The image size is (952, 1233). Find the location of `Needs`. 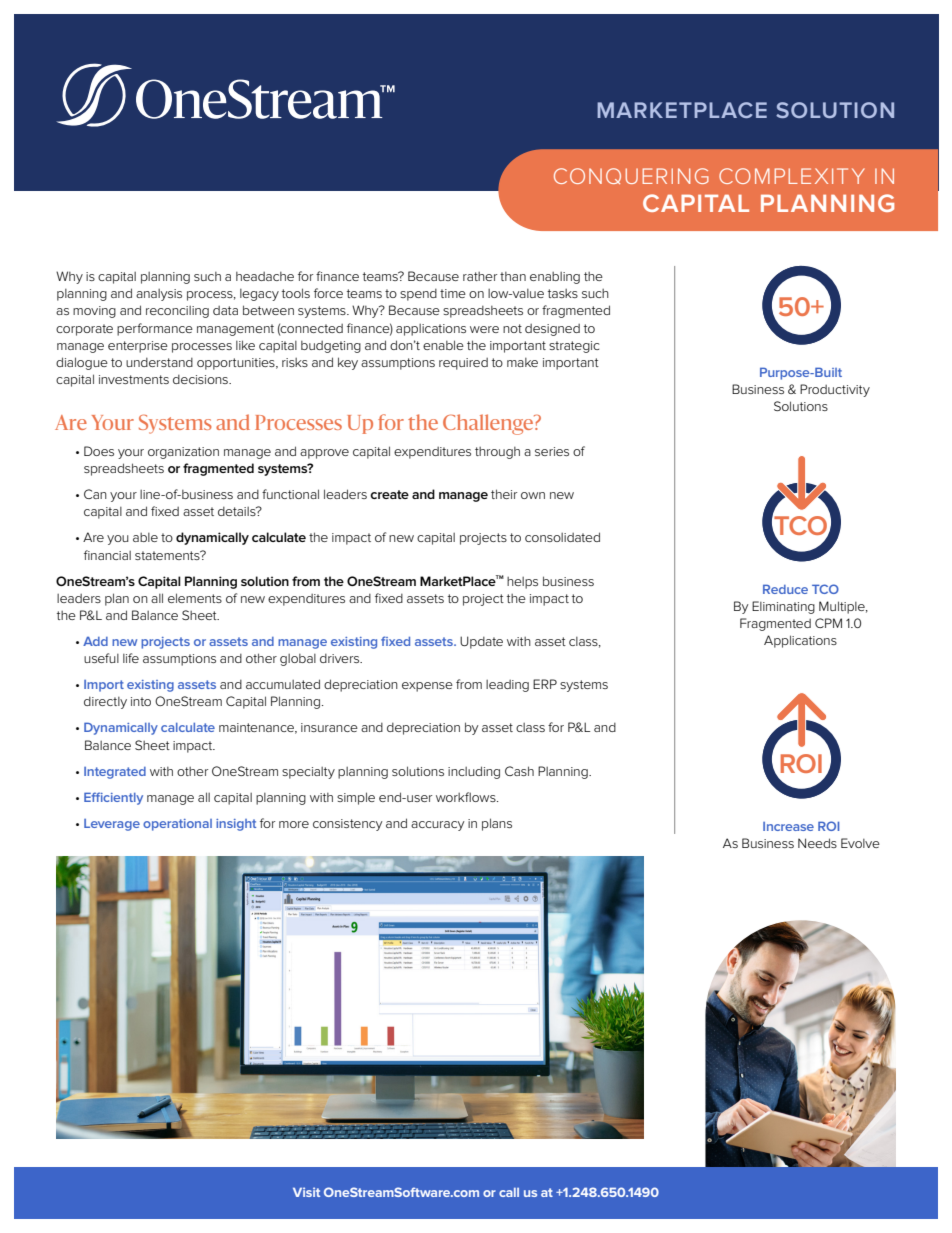

Needs is located at coordinates (817, 843).
